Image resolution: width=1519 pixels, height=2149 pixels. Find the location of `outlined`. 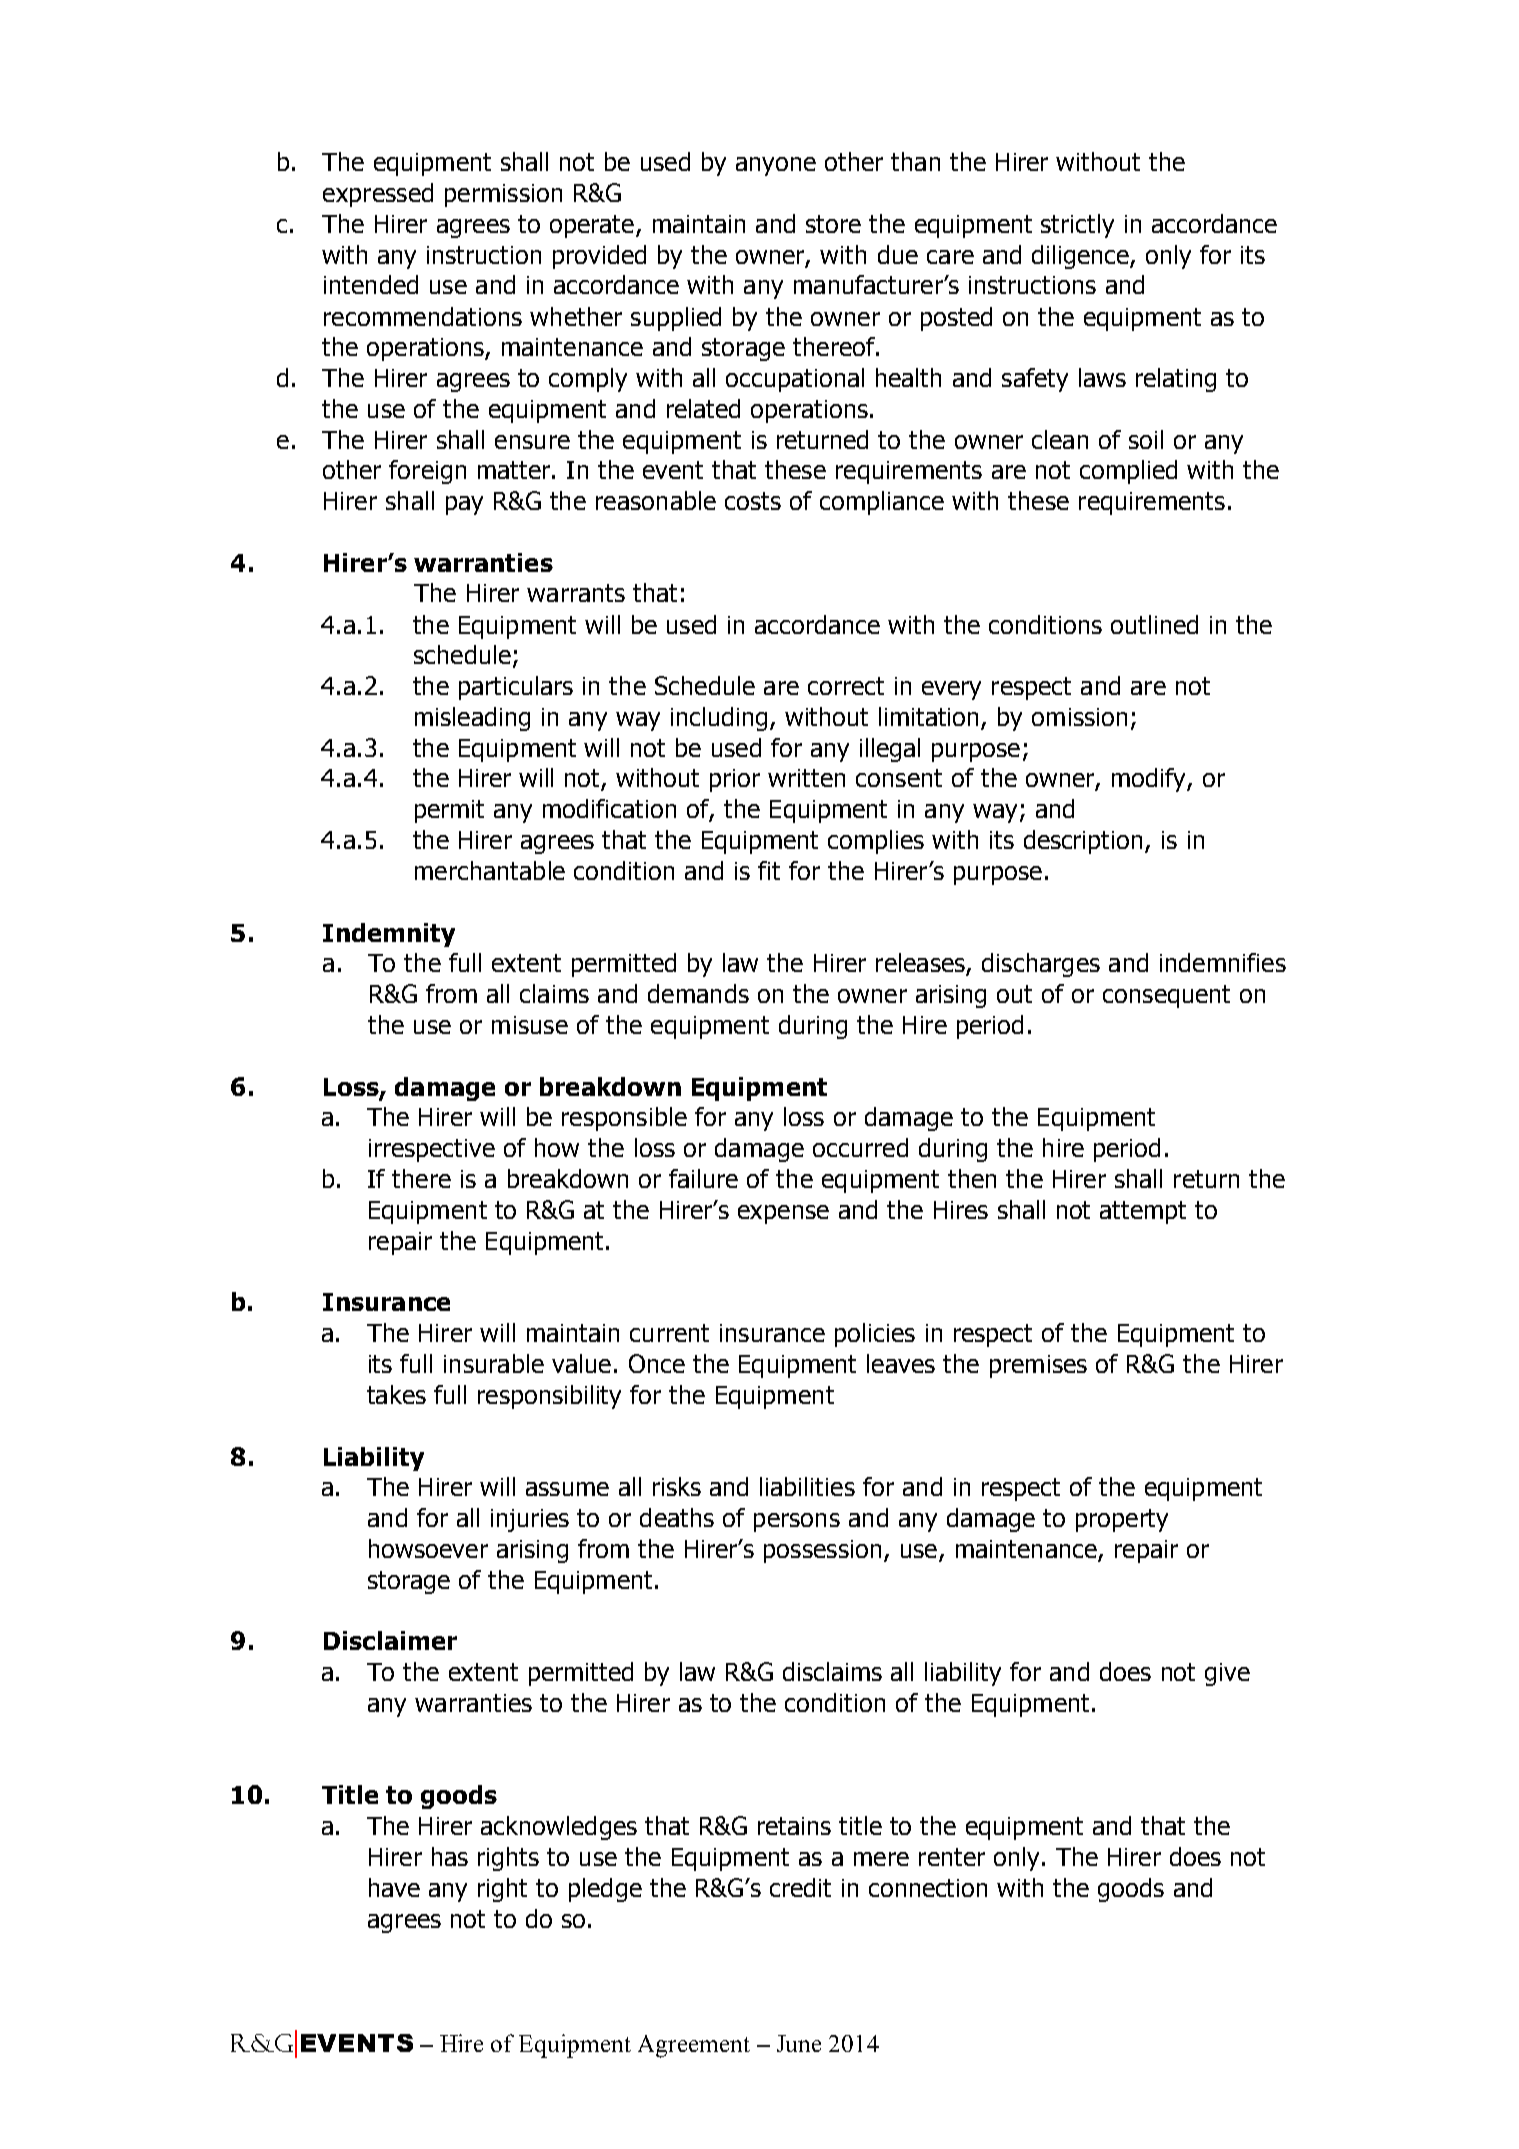

outlined is located at coordinates (1154, 624).
